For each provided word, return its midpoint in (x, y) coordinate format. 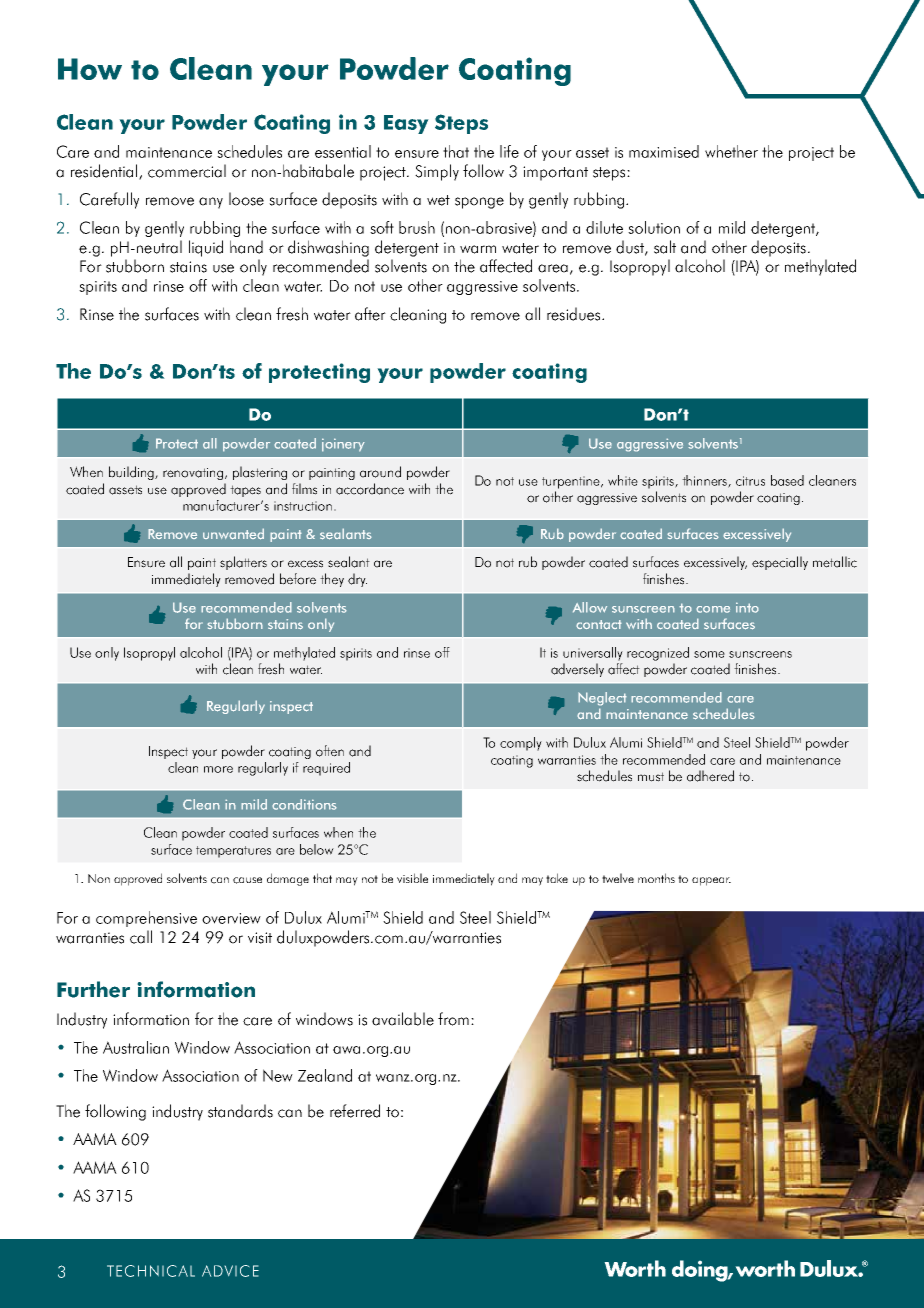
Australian (136, 1047)
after (370, 314)
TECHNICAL (151, 1271)
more (218, 769)
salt (665, 247)
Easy (406, 124)
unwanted (233, 534)
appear (711, 881)
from (453, 1019)
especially (780, 563)
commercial (187, 171)
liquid (206, 248)
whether (731, 151)
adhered (710, 776)
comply (521, 744)
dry (357, 580)
